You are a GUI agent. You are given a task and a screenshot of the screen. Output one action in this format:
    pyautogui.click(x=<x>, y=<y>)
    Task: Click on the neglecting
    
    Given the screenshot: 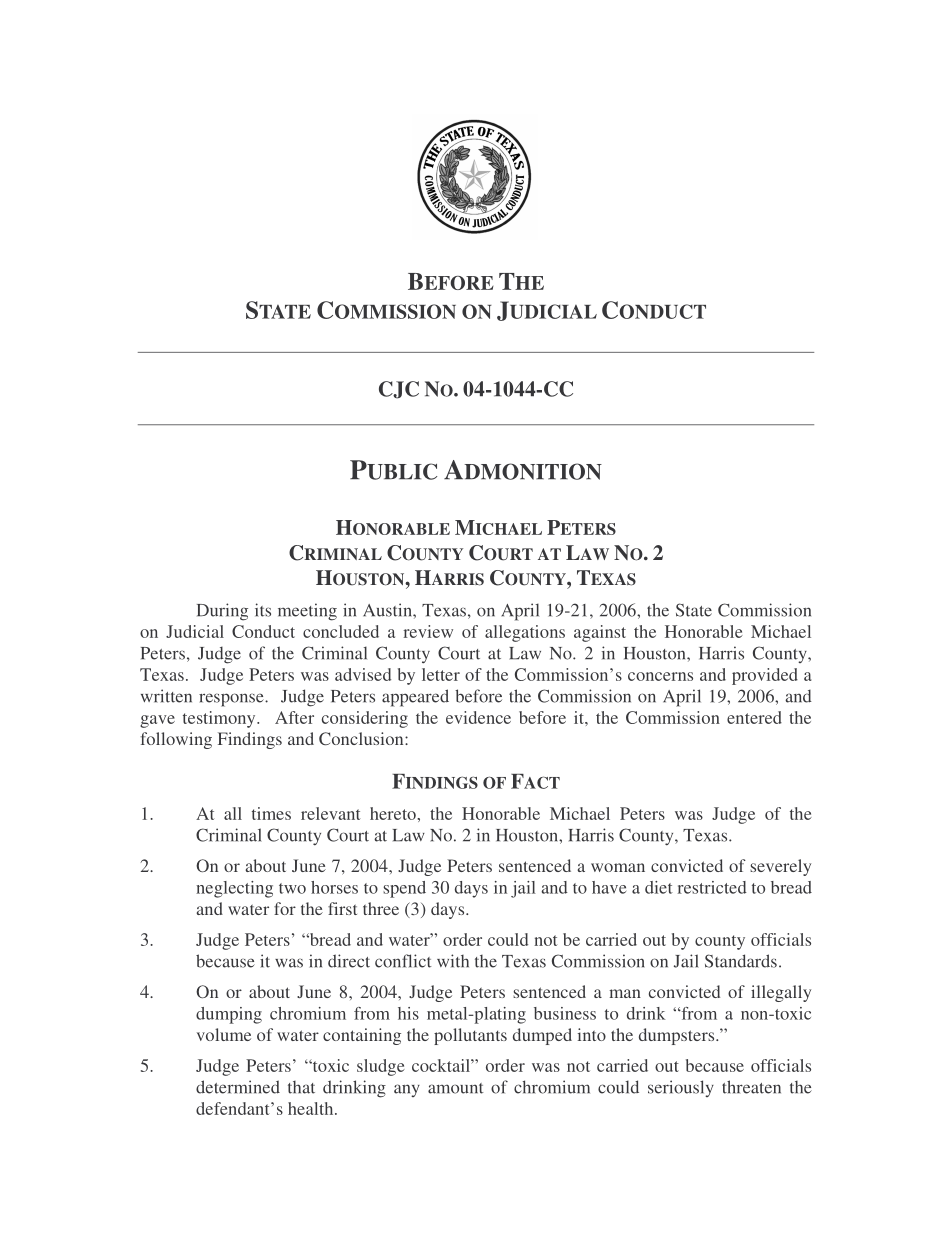 What is the action you would take?
    pyautogui.click(x=234, y=889)
